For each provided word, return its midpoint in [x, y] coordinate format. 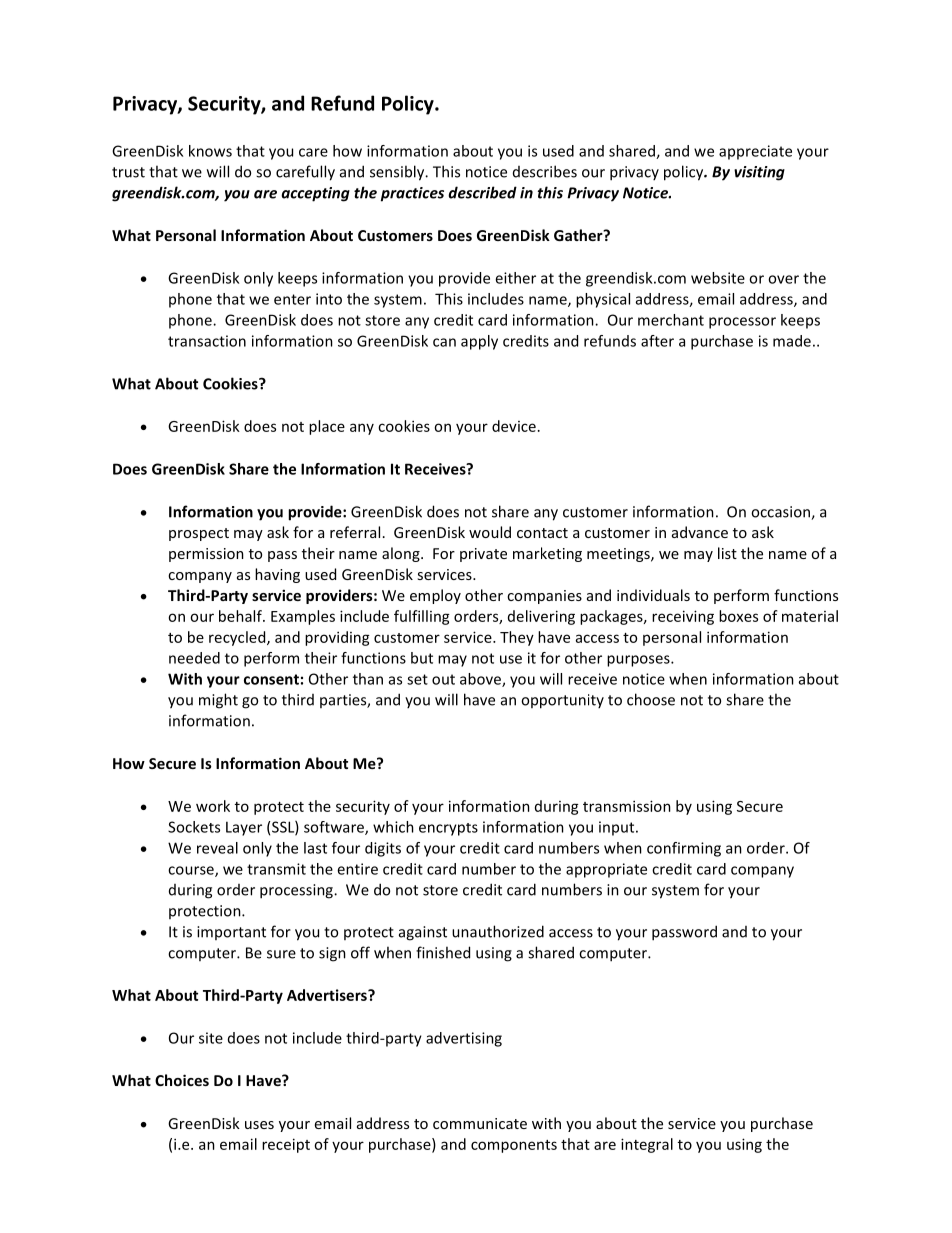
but [422, 658]
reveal [217, 848]
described [482, 192]
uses [259, 1125]
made [792, 341]
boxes [738, 616]
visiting [759, 173]
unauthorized [498, 931]
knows [210, 151]
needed [194, 658]
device [514, 426]
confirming [684, 849]
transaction [207, 341]
